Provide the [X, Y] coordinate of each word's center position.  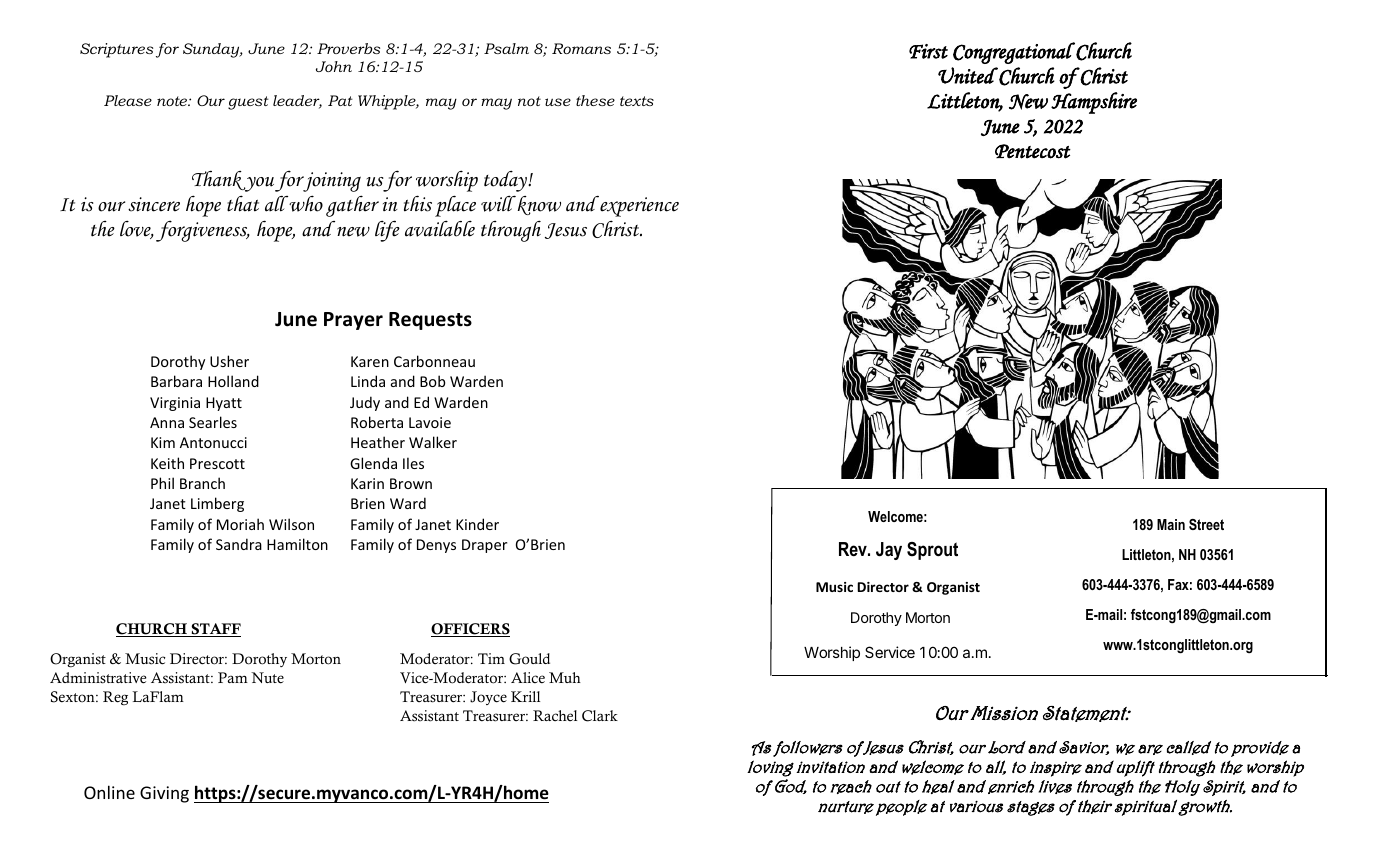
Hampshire [1094, 103]
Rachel [555, 716]
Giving [164, 794]
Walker [433, 442]
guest [248, 103]
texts [637, 101]
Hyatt [224, 404]
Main [1171, 524]
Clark [600, 716]
